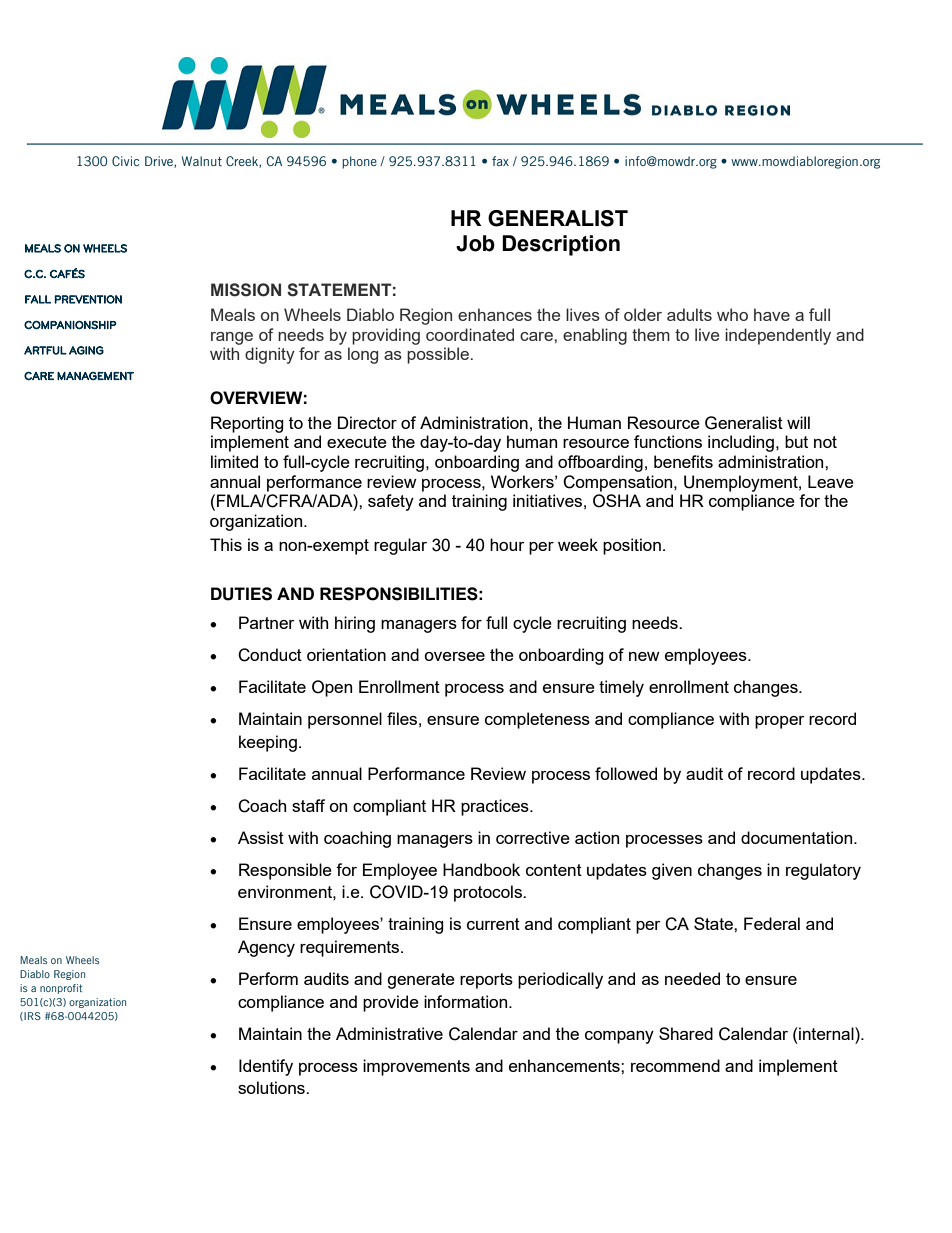 Image resolution: width=952 pixels, height=1233 pixels. I want to click on Description, so click(561, 245).
